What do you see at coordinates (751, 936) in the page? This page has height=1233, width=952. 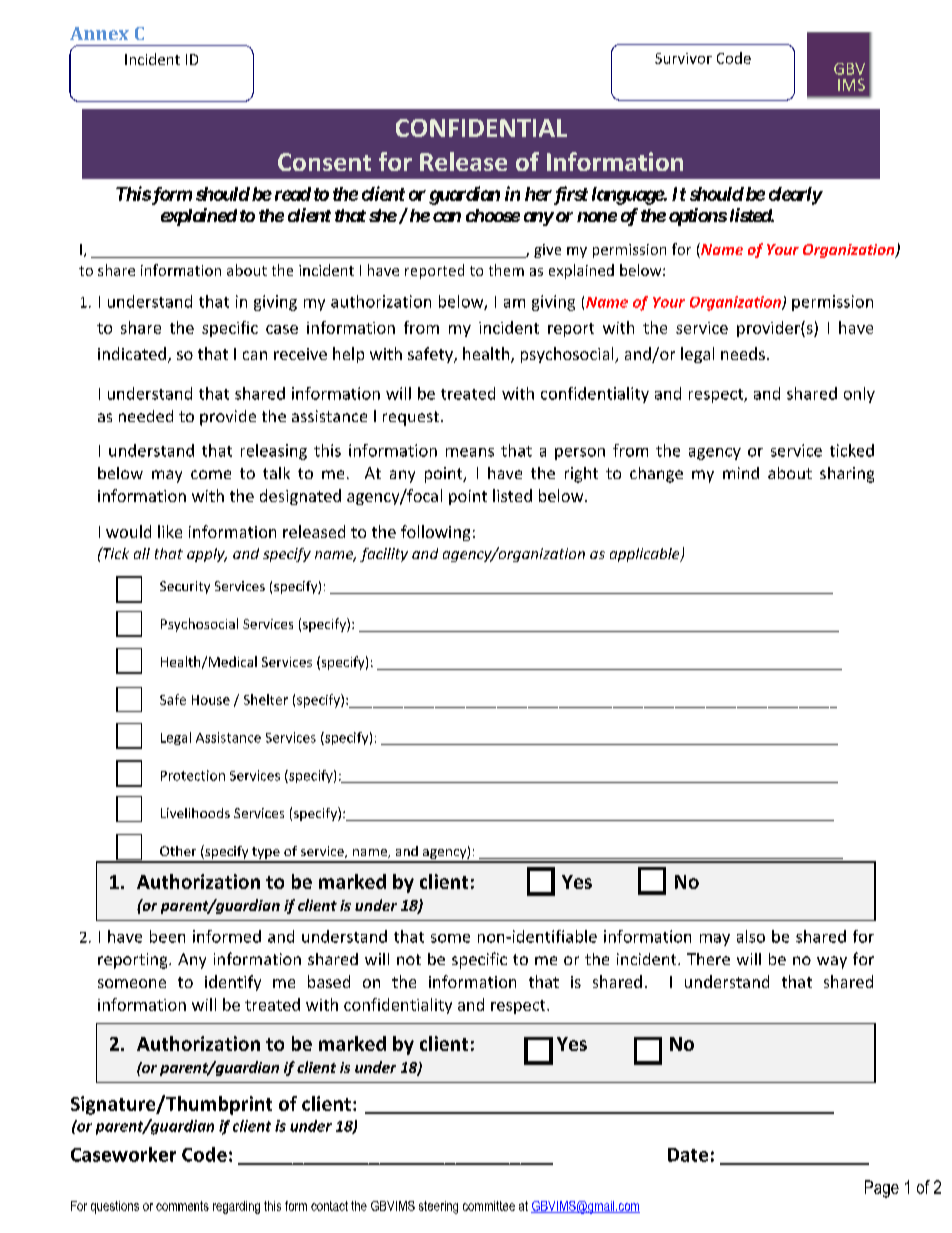 I see `also` at bounding box center [751, 936].
